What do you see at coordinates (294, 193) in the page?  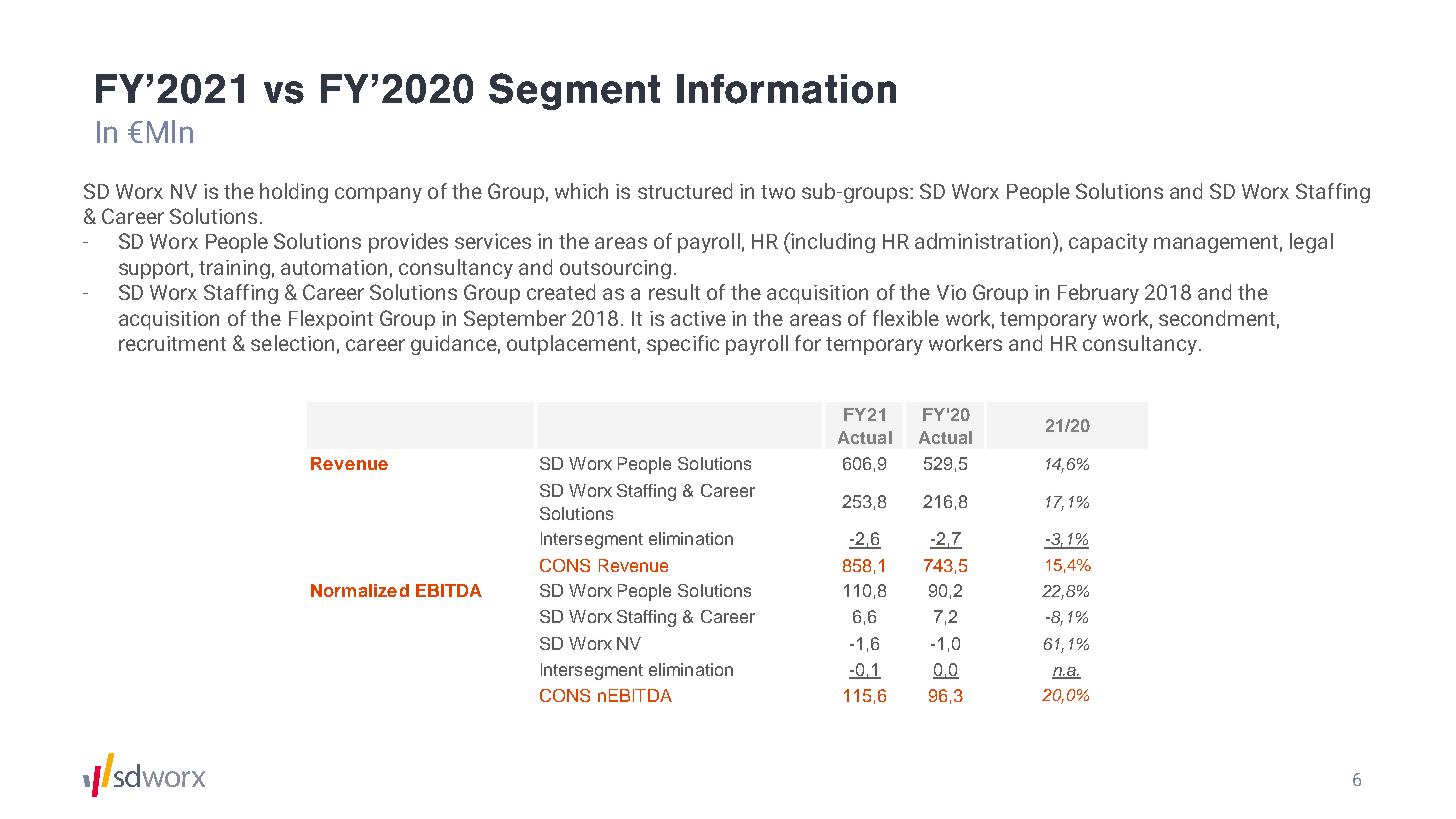 I see `holding` at bounding box center [294, 193].
